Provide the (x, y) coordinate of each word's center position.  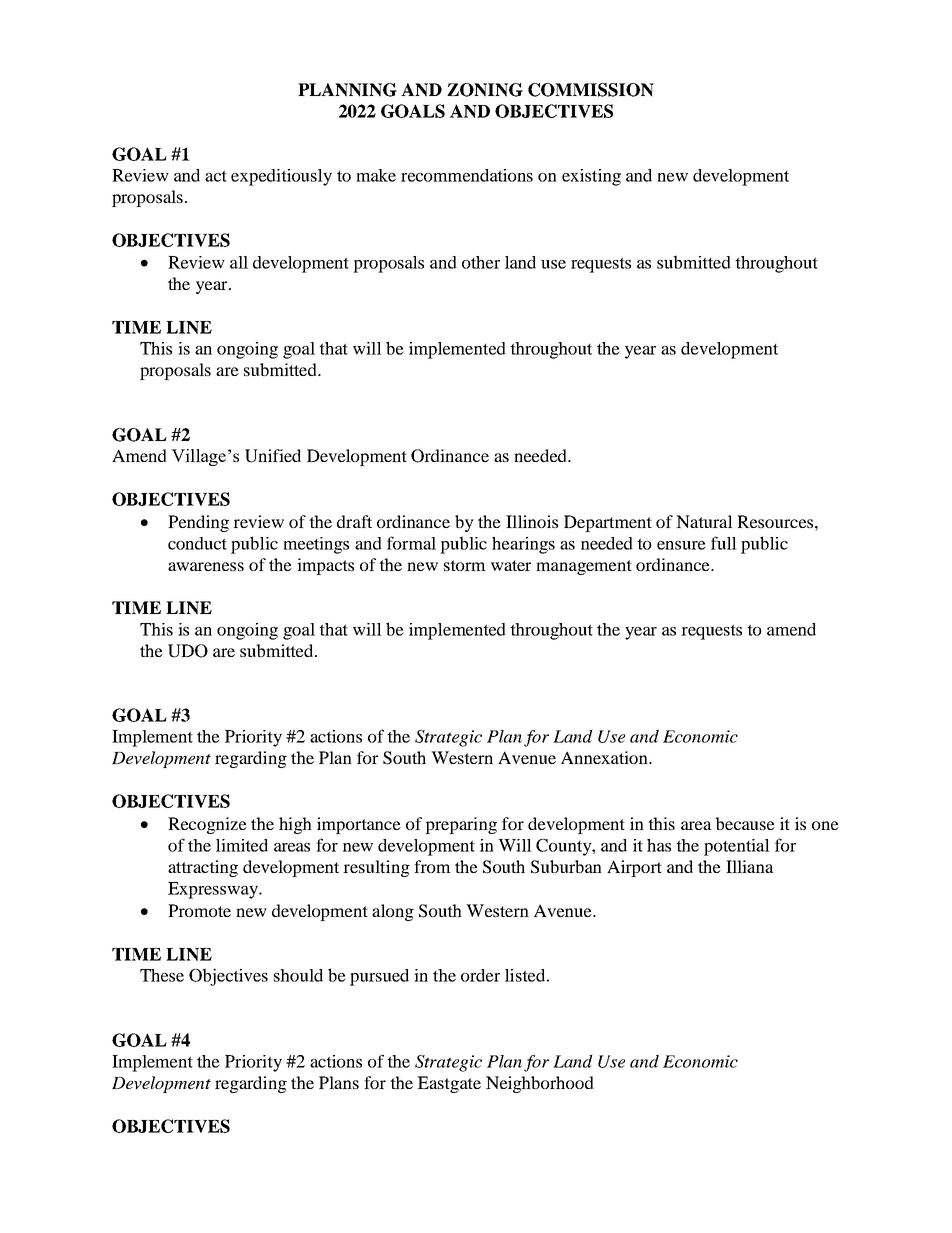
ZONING (485, 90)
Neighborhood (540, 1084)
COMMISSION (591, 90)
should (298, 975)
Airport (634, 868)
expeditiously (281, 177)
